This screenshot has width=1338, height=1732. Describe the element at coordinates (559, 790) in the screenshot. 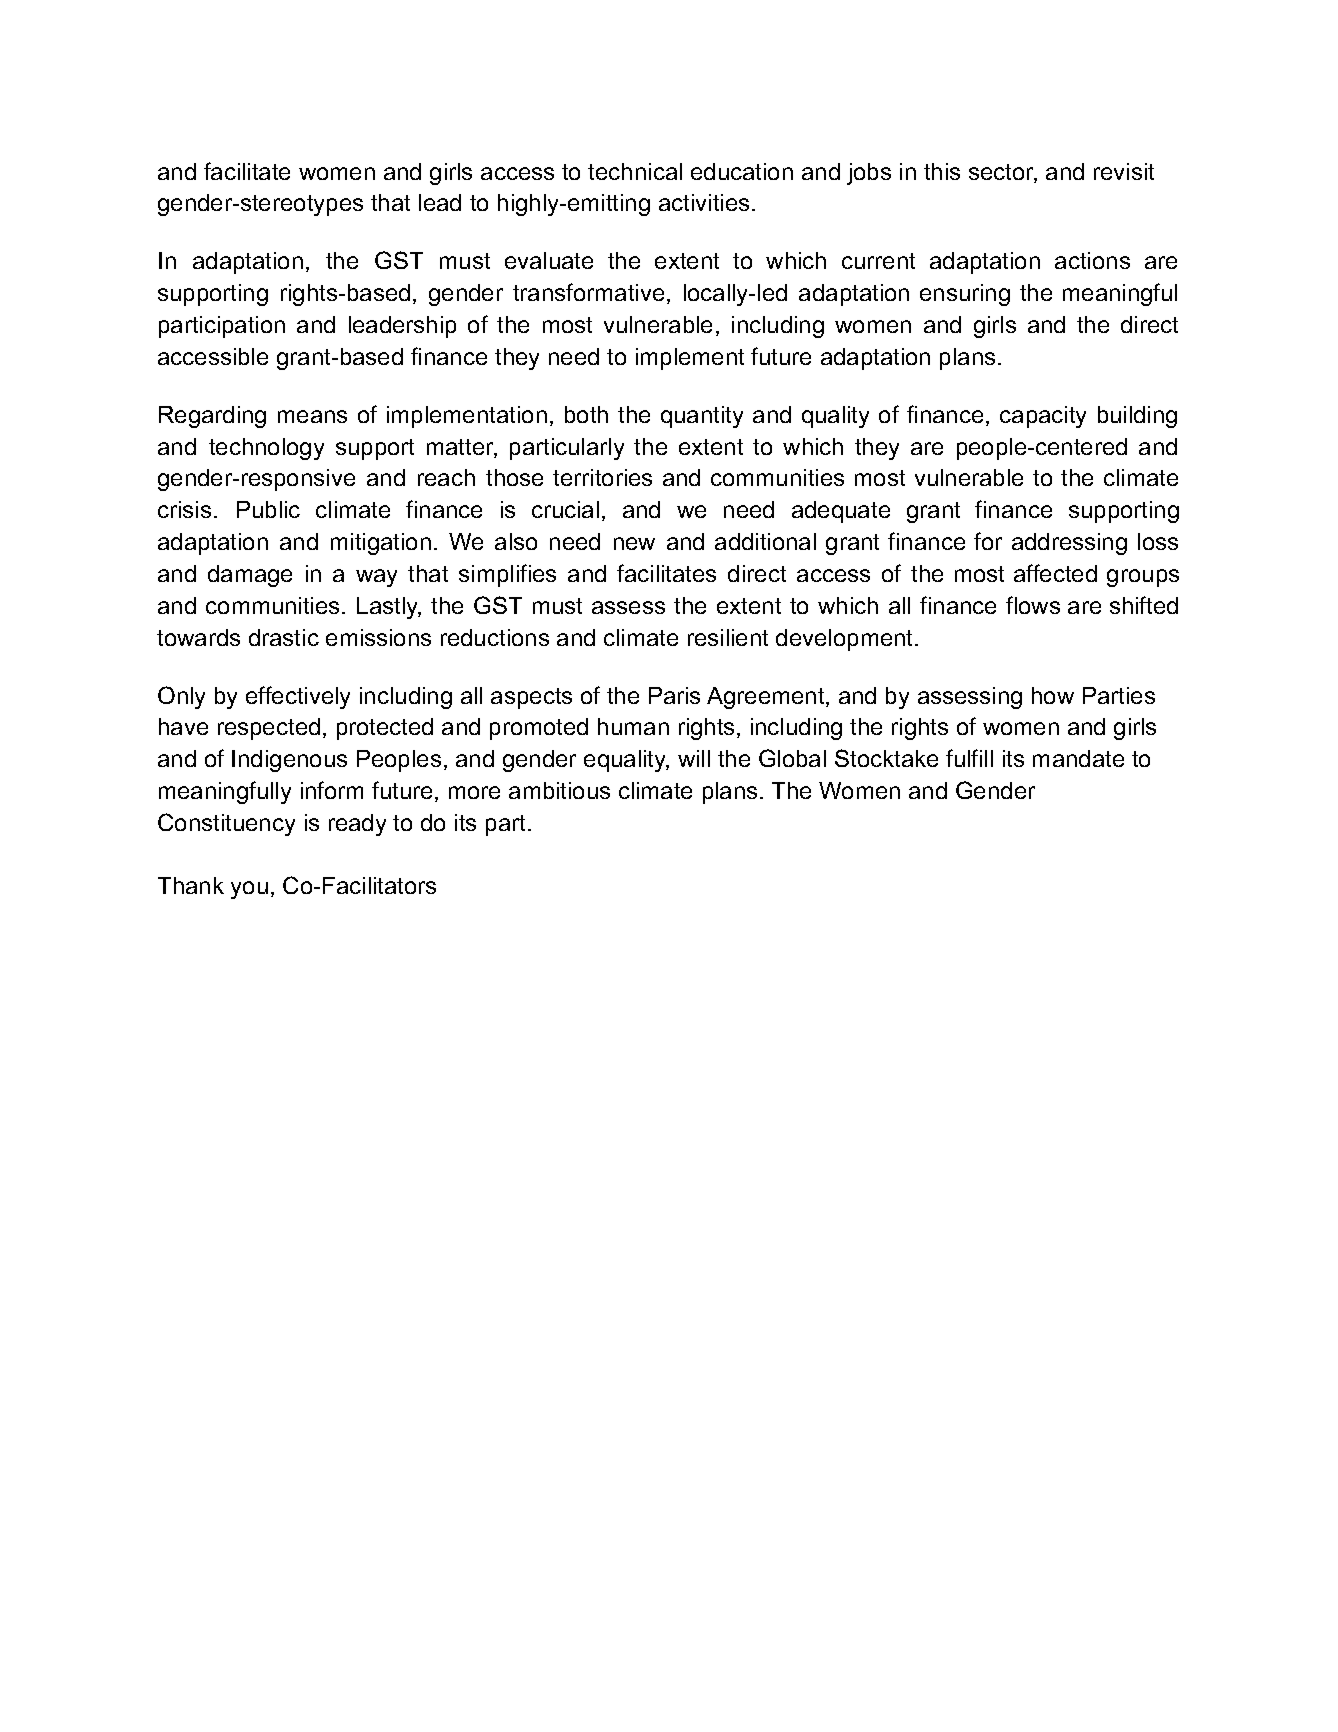

I see `ambitious` at that location.
